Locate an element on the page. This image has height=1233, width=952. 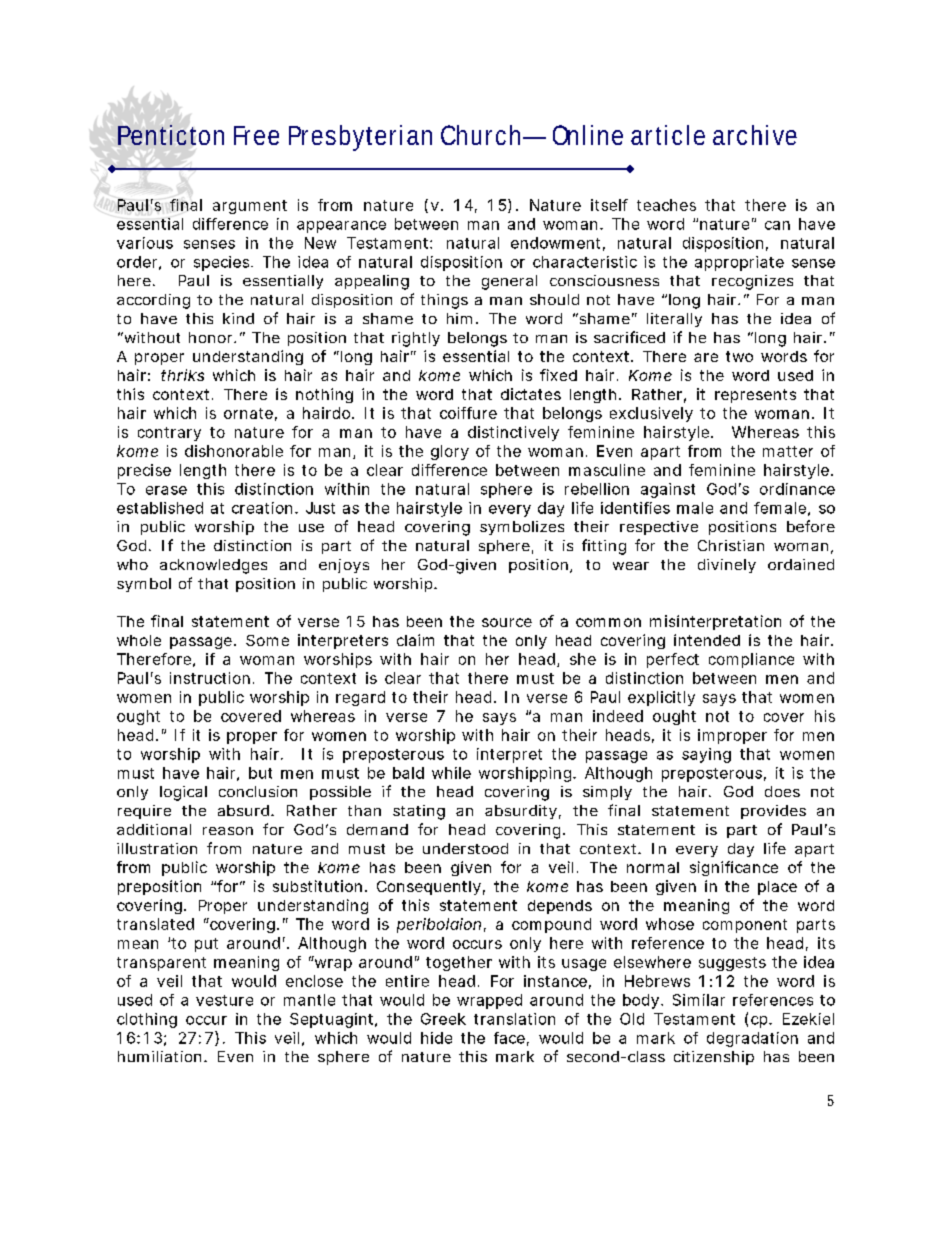
provides is located at coordinates (773, 812).
